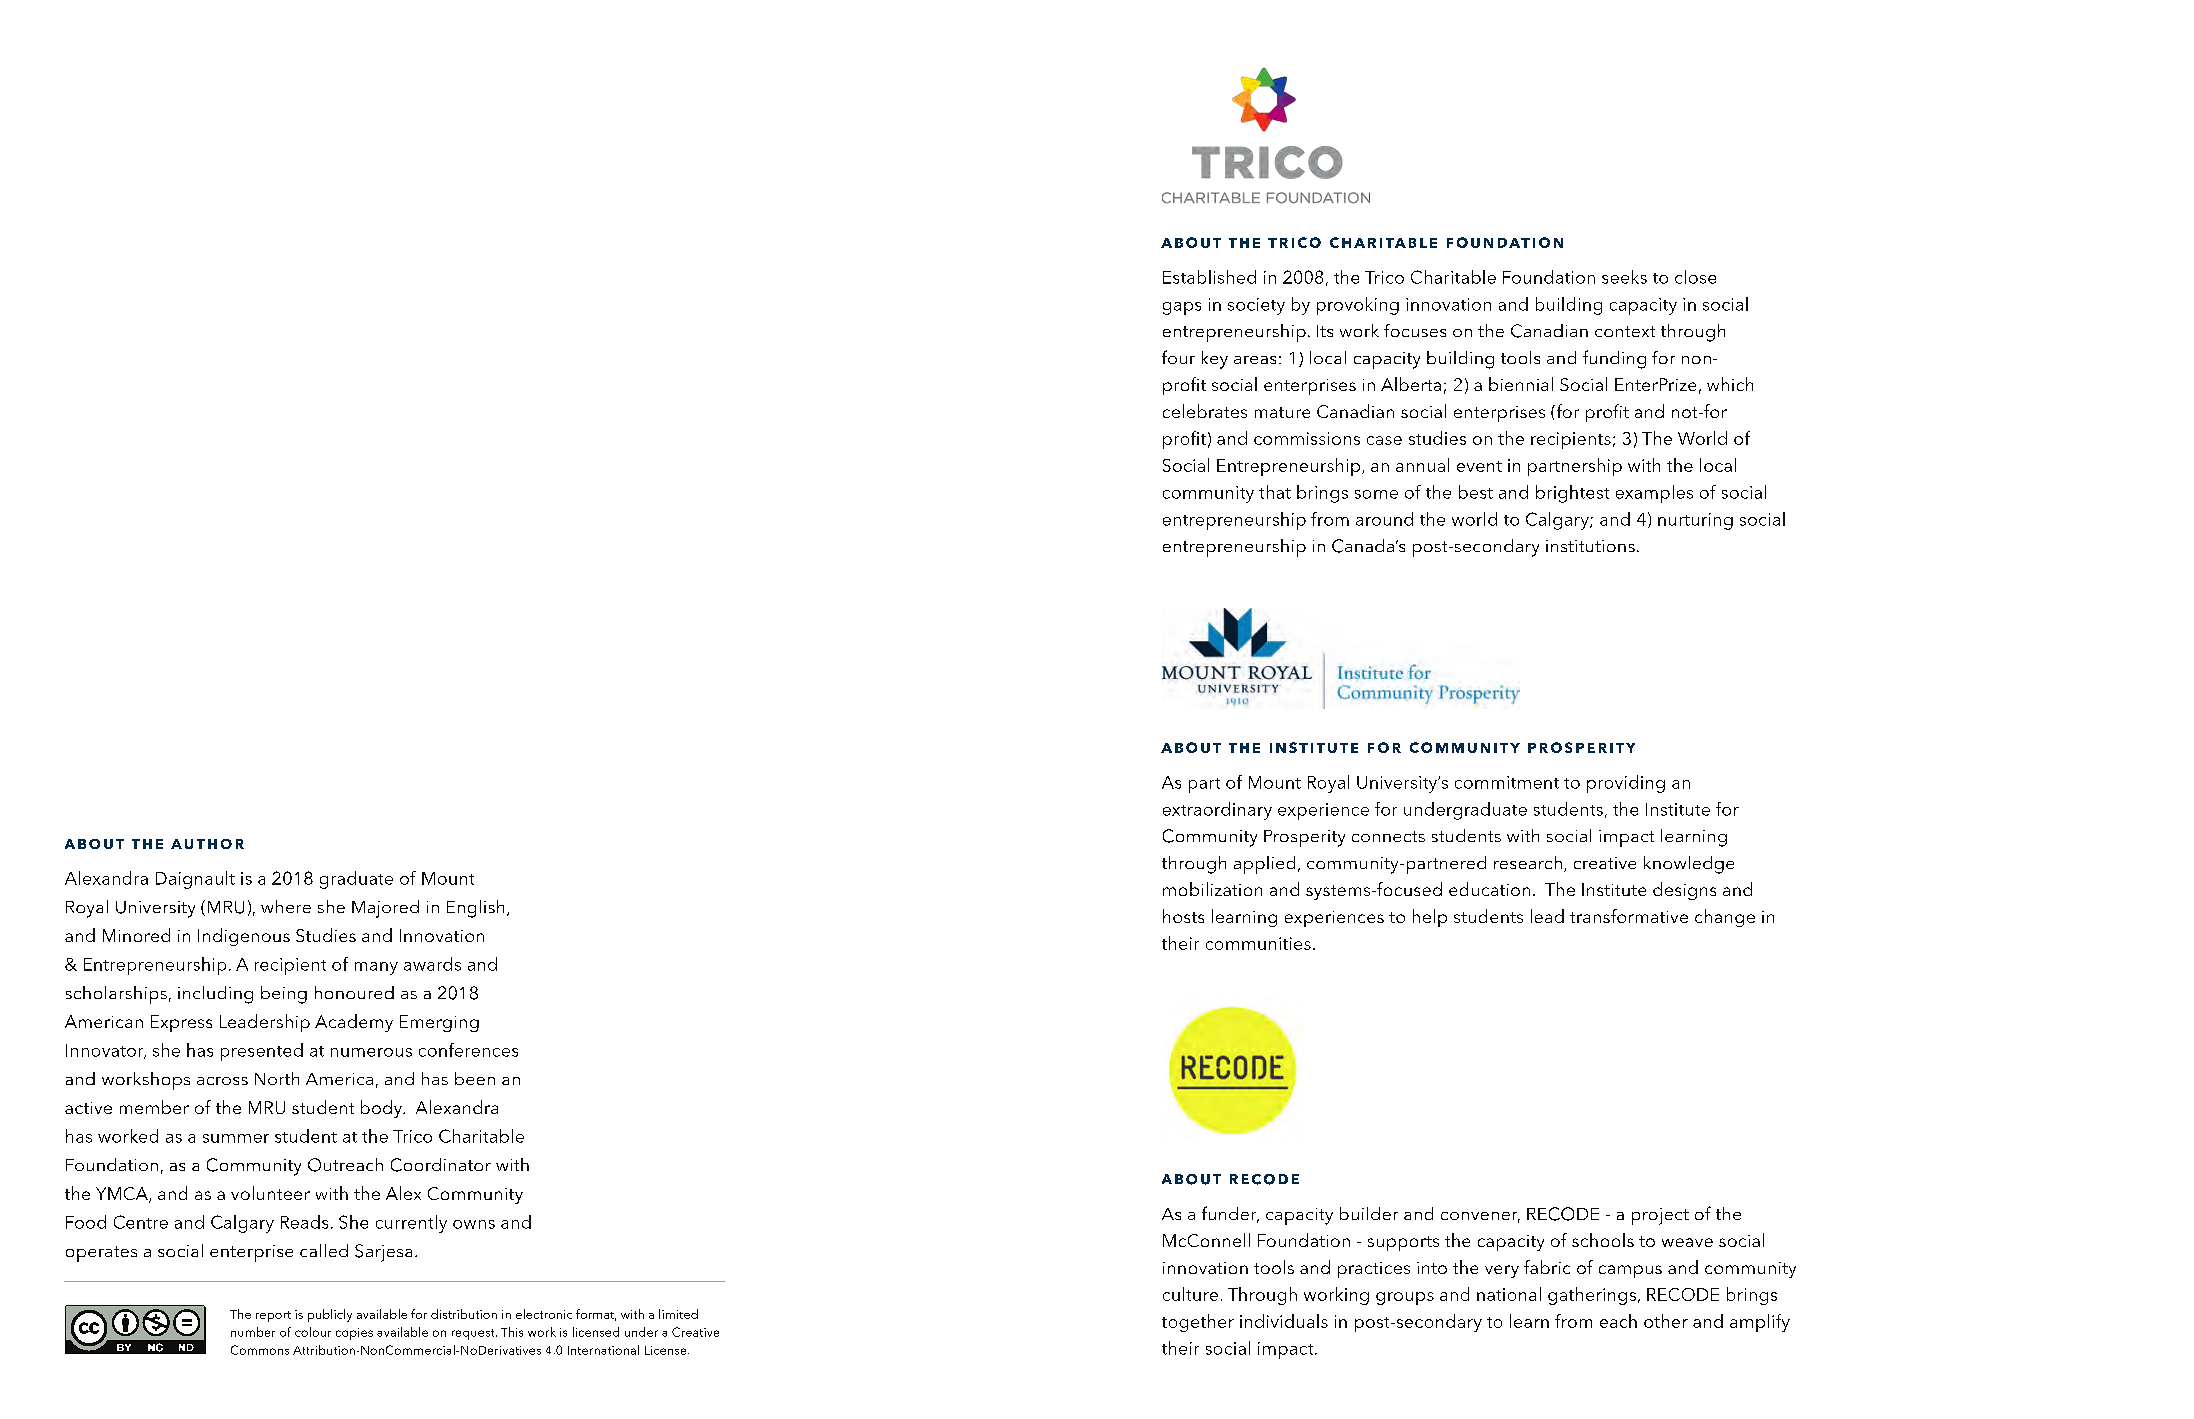 This image has width=2194, height=1419. I want to click on limited, so click(678, 1314).
